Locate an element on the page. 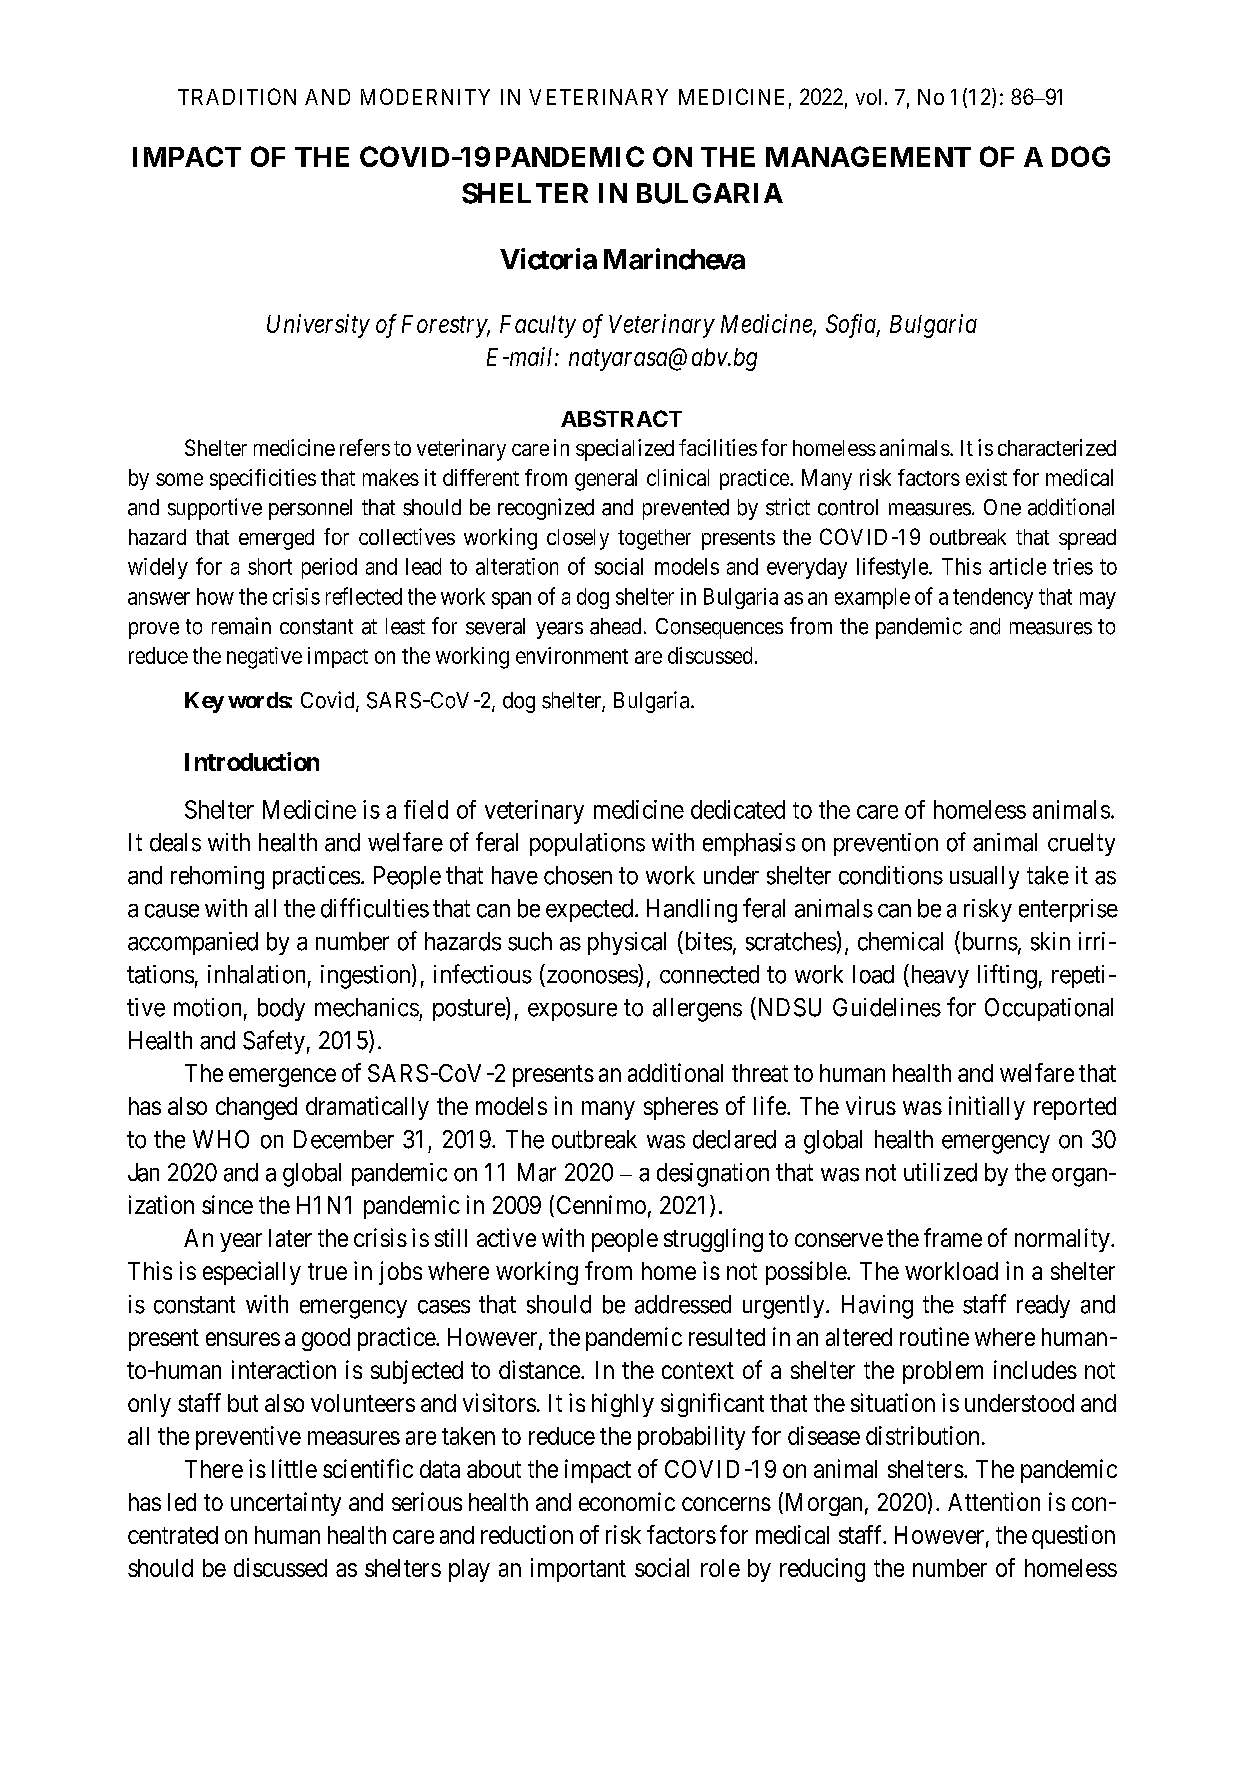 This page has width=1244, height=1768. rehoming is located at coordinates (217, 878).
